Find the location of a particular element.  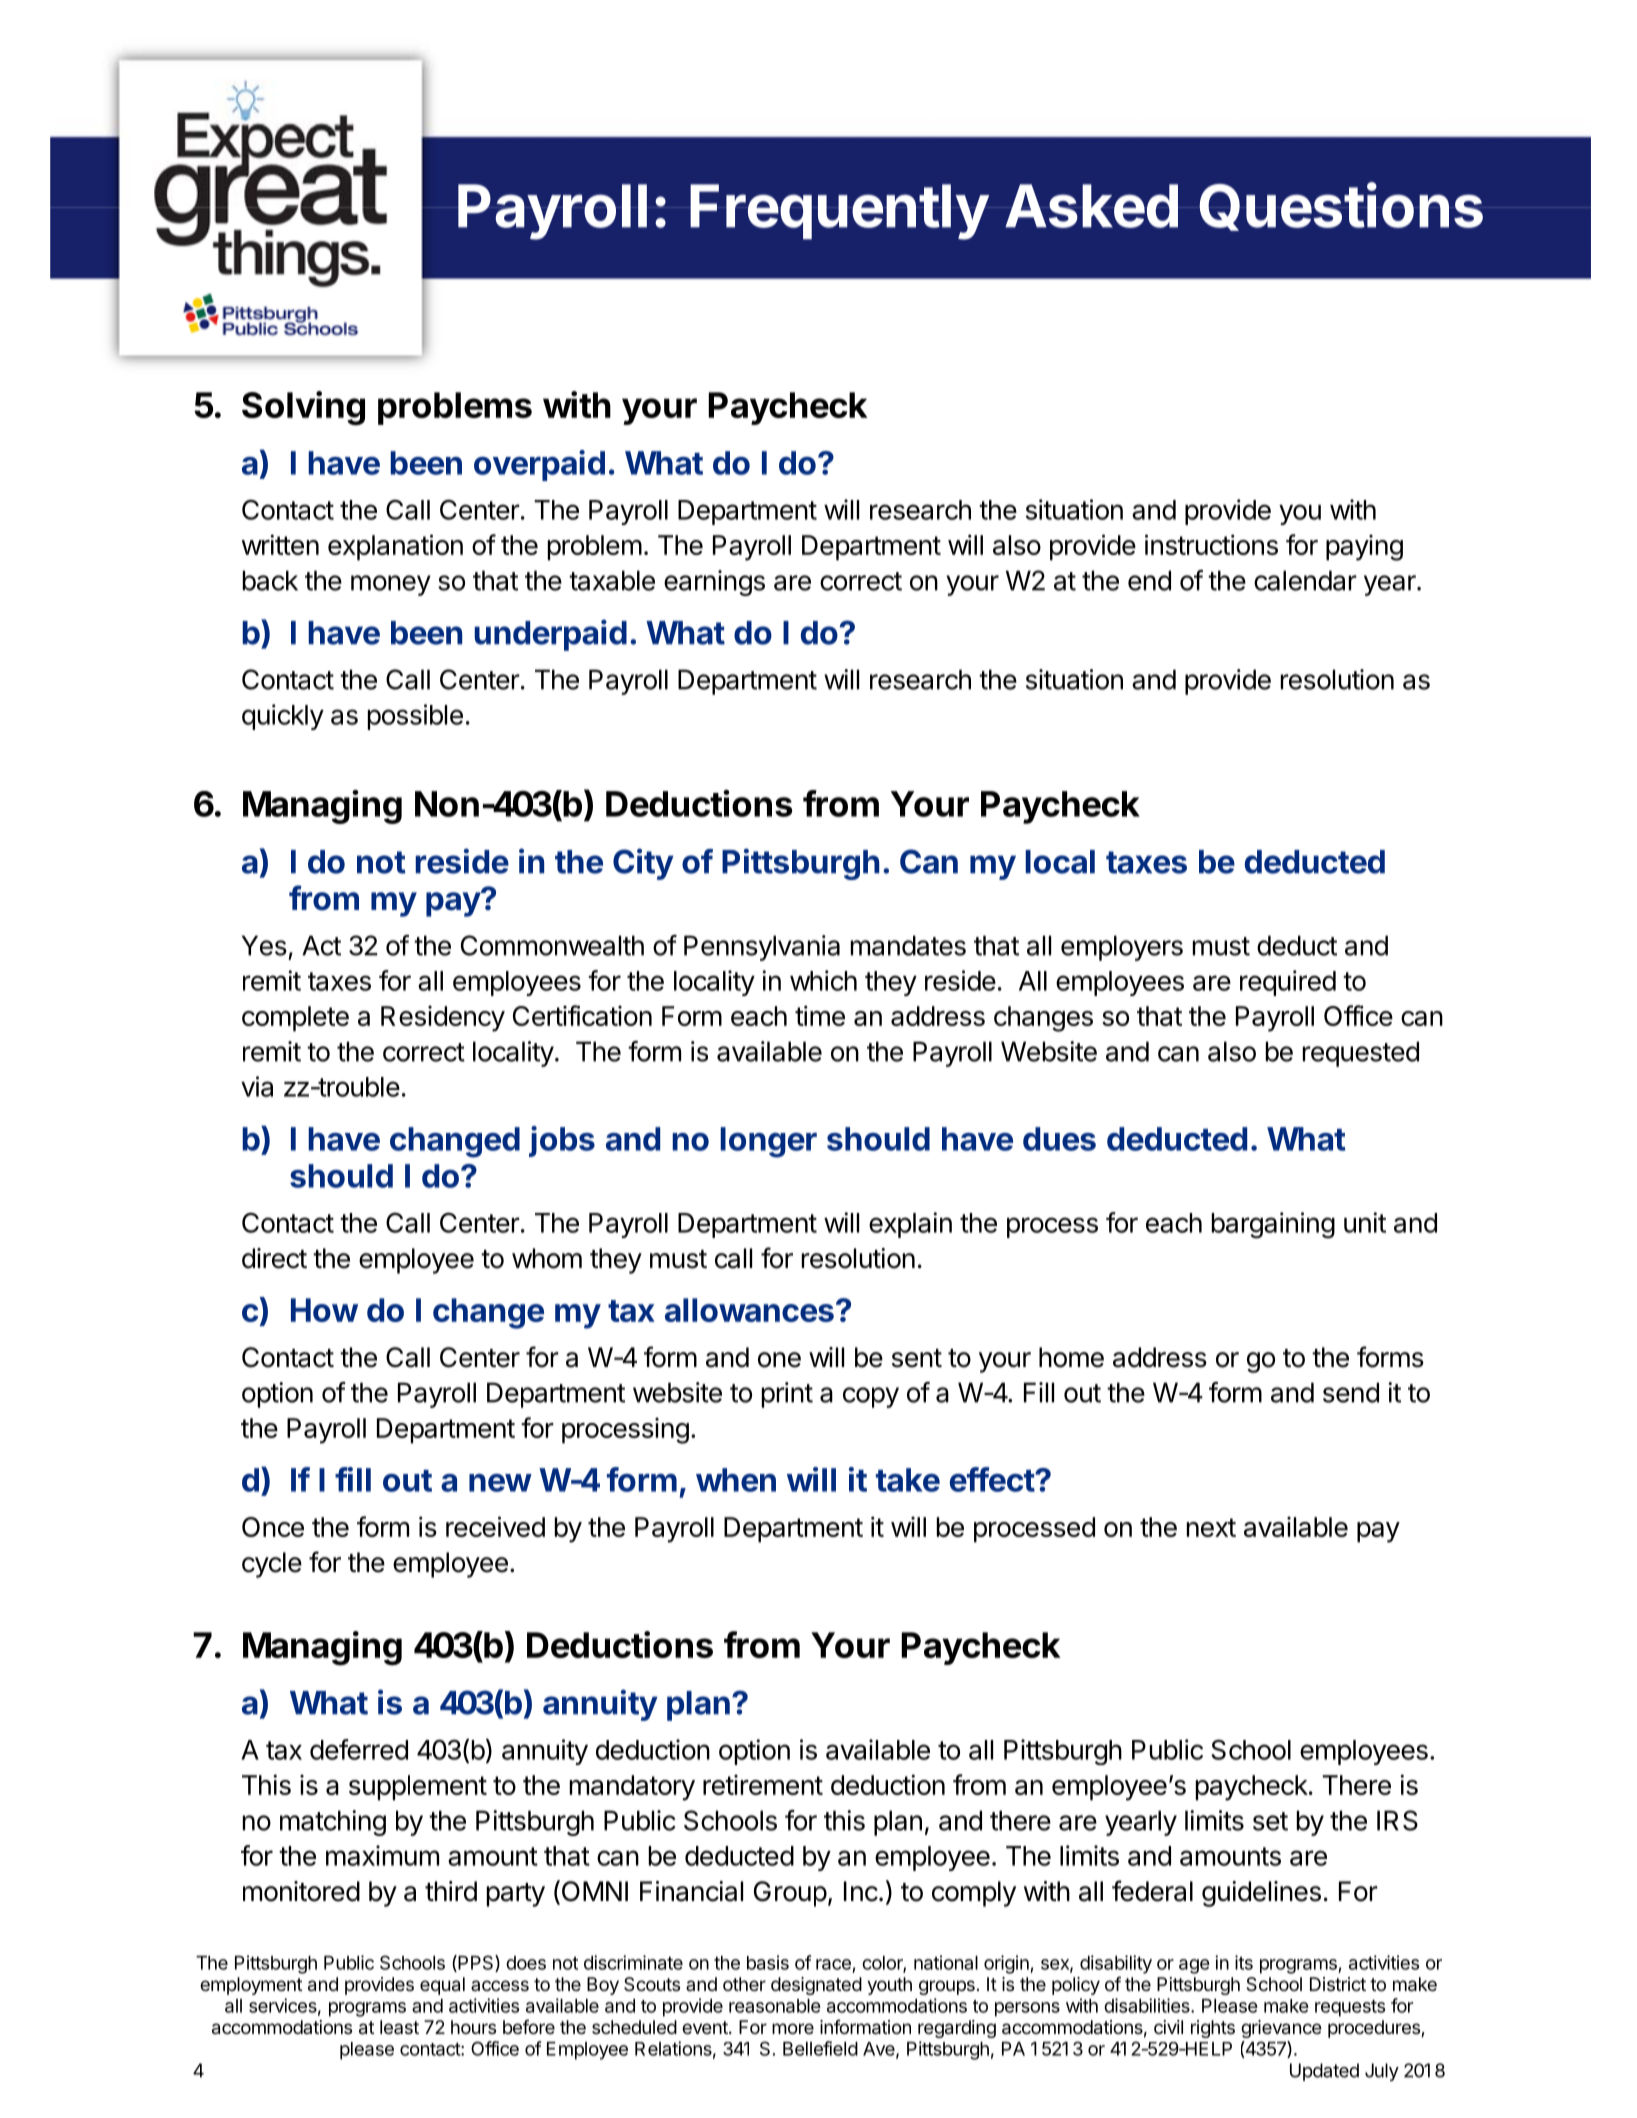

cycle is located at coordinates (272, 1565).
